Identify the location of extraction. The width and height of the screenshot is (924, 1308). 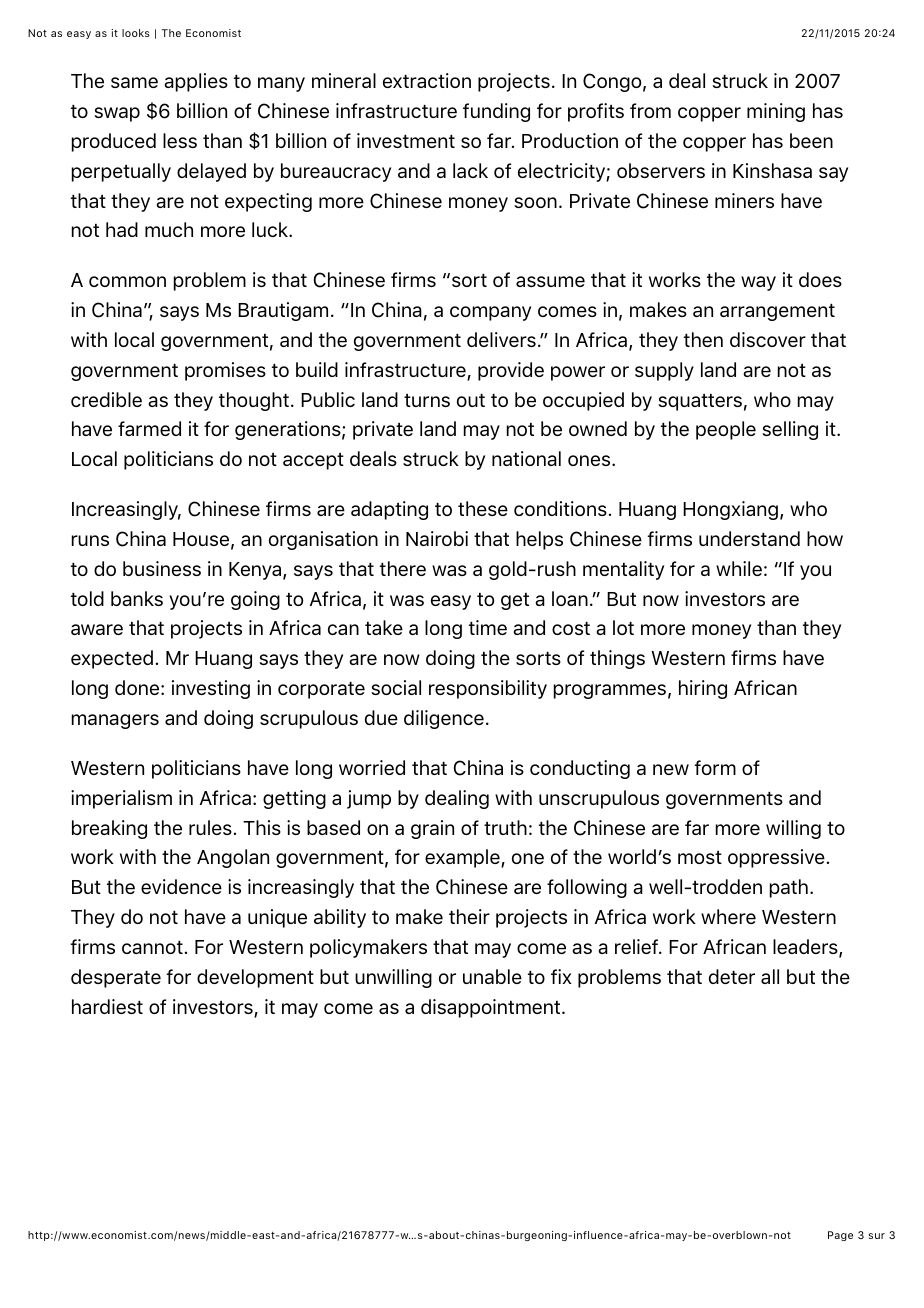
(427, 80).
